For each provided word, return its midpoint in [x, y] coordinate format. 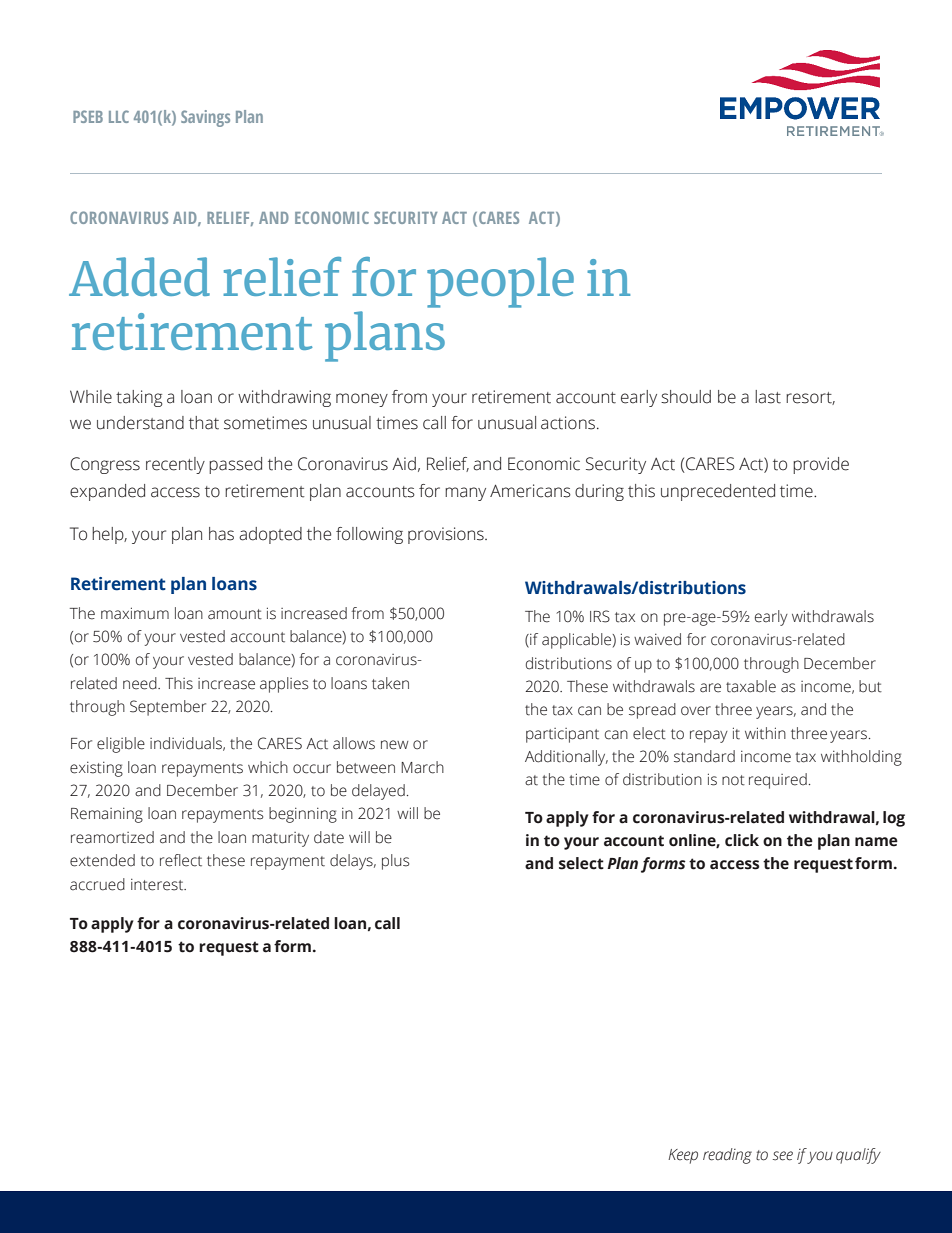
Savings [205, 118]
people [500, 282]
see [783, 1156]
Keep [683, 1156]
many [465, 494]
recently [175, 465]
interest [158, 885]
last [768, 397]
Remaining [107, 815]
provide [821, 465]
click [742, 840]
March [422, 767]
